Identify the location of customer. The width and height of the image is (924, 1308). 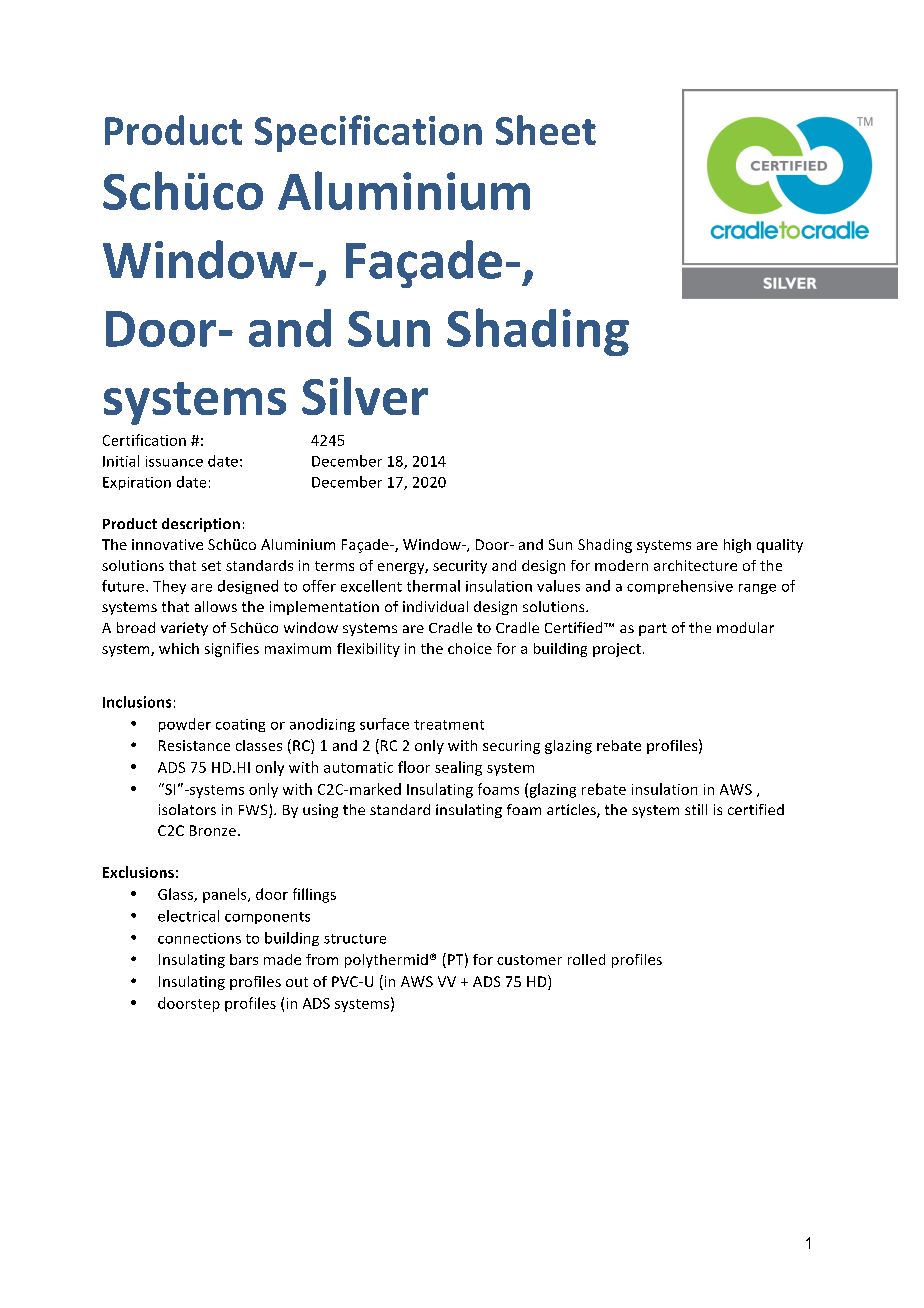
(529, 960).
